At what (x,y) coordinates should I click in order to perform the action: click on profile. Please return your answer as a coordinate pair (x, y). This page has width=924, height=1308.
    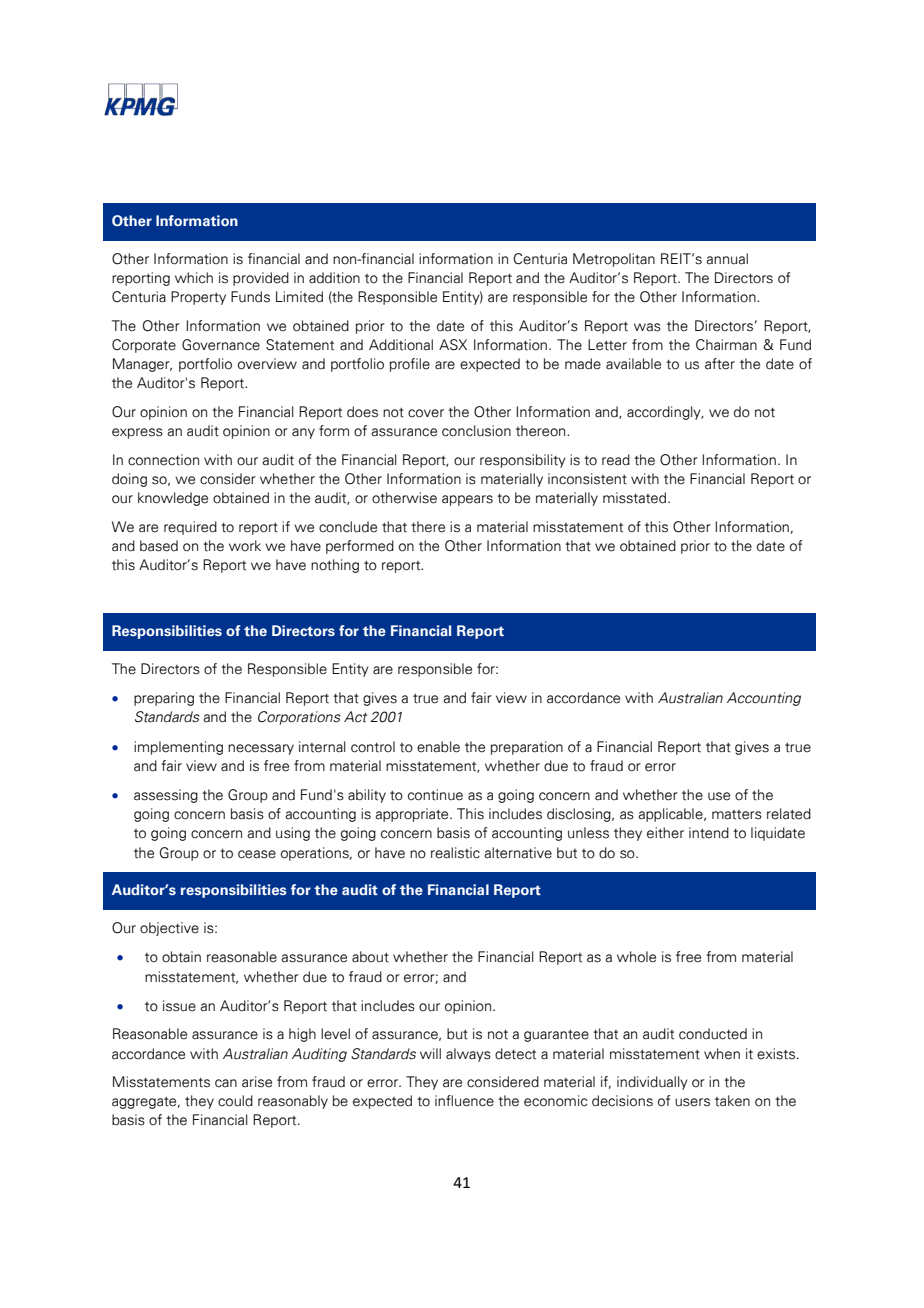
    Looking at the image, I should click on (410, 365).
